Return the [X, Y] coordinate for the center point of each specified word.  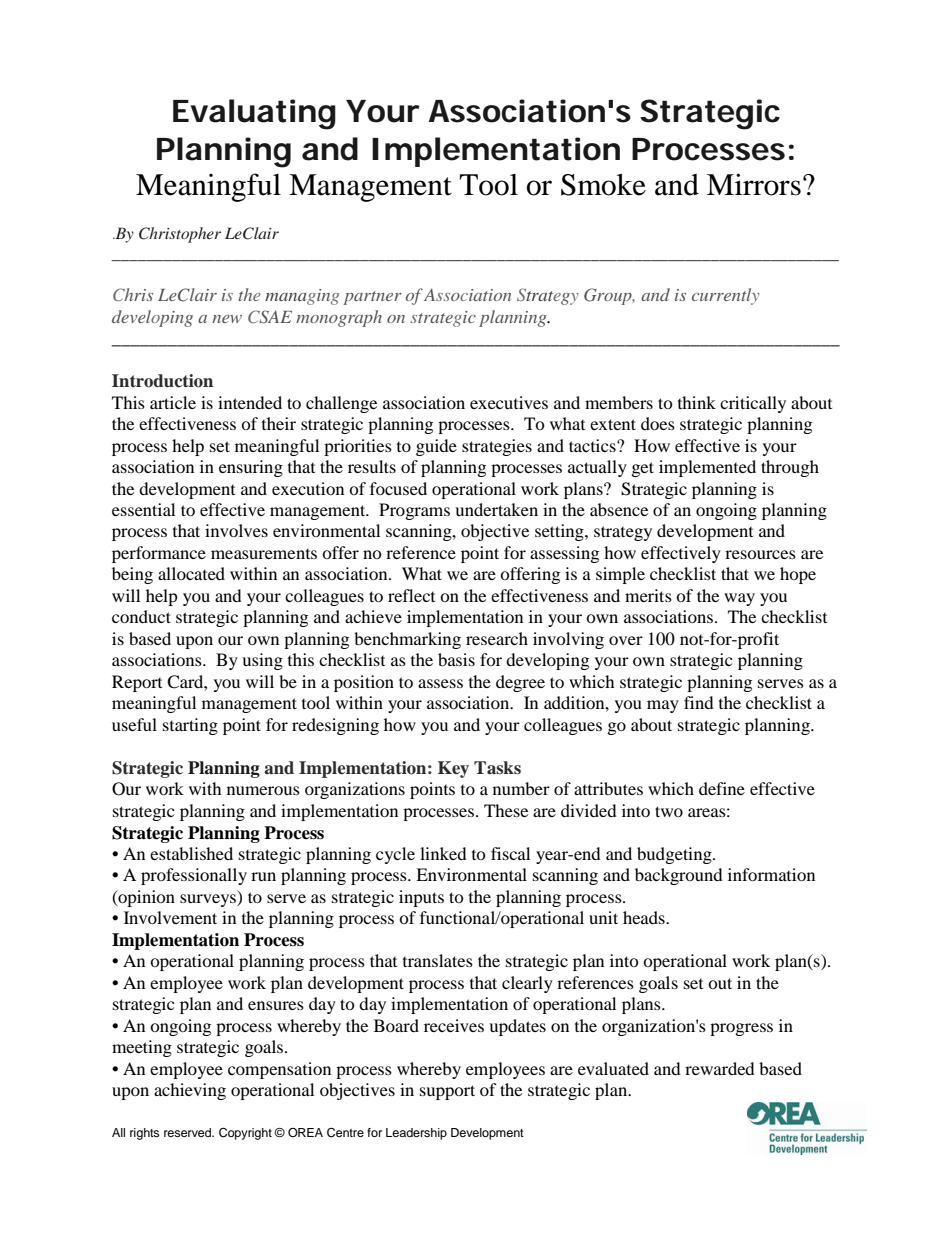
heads [645, 917]
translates [438, 960]
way [739, 599]
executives [509, 402]
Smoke [603, 185]
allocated [191, 573]
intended [250, 402]
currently [725, 296]
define [722, 788]
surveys [209, 900]
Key [453, 769]
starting [190, 726]
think [697, 402]
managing [302, 297]
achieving [190, 1091]
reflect [411, 595]
